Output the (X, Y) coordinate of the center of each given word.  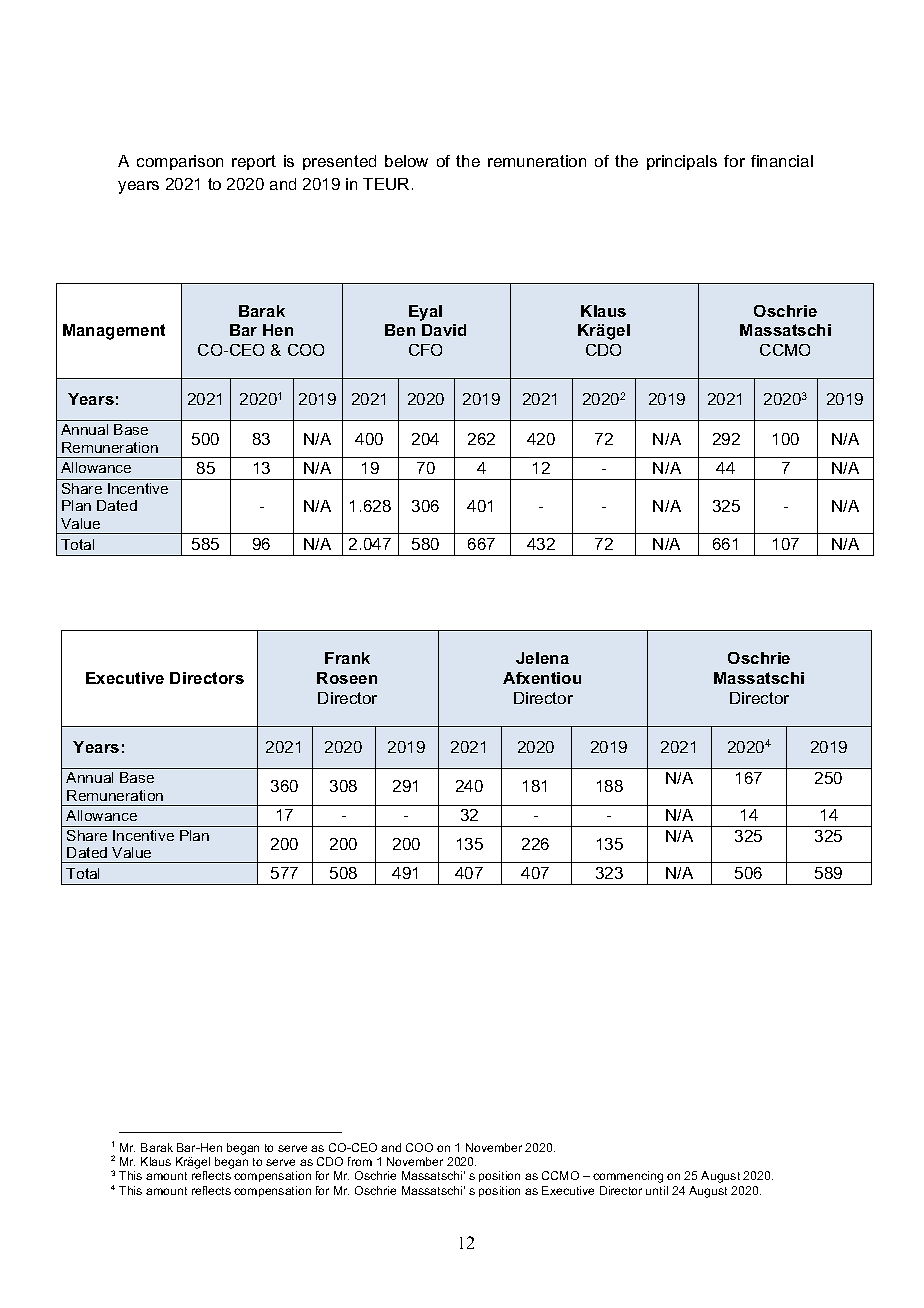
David (444, 330)
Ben (400, 330)
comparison (180, 162)
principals (682, 162)
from (360, 1161)
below (406, 161)
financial (782, 161)
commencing (628, 1177)
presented (339, 162)
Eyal (425, 313)
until (657, 1190)
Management (114, 332)
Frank (347, 658)
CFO (425, 350)
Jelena (542, 658)
